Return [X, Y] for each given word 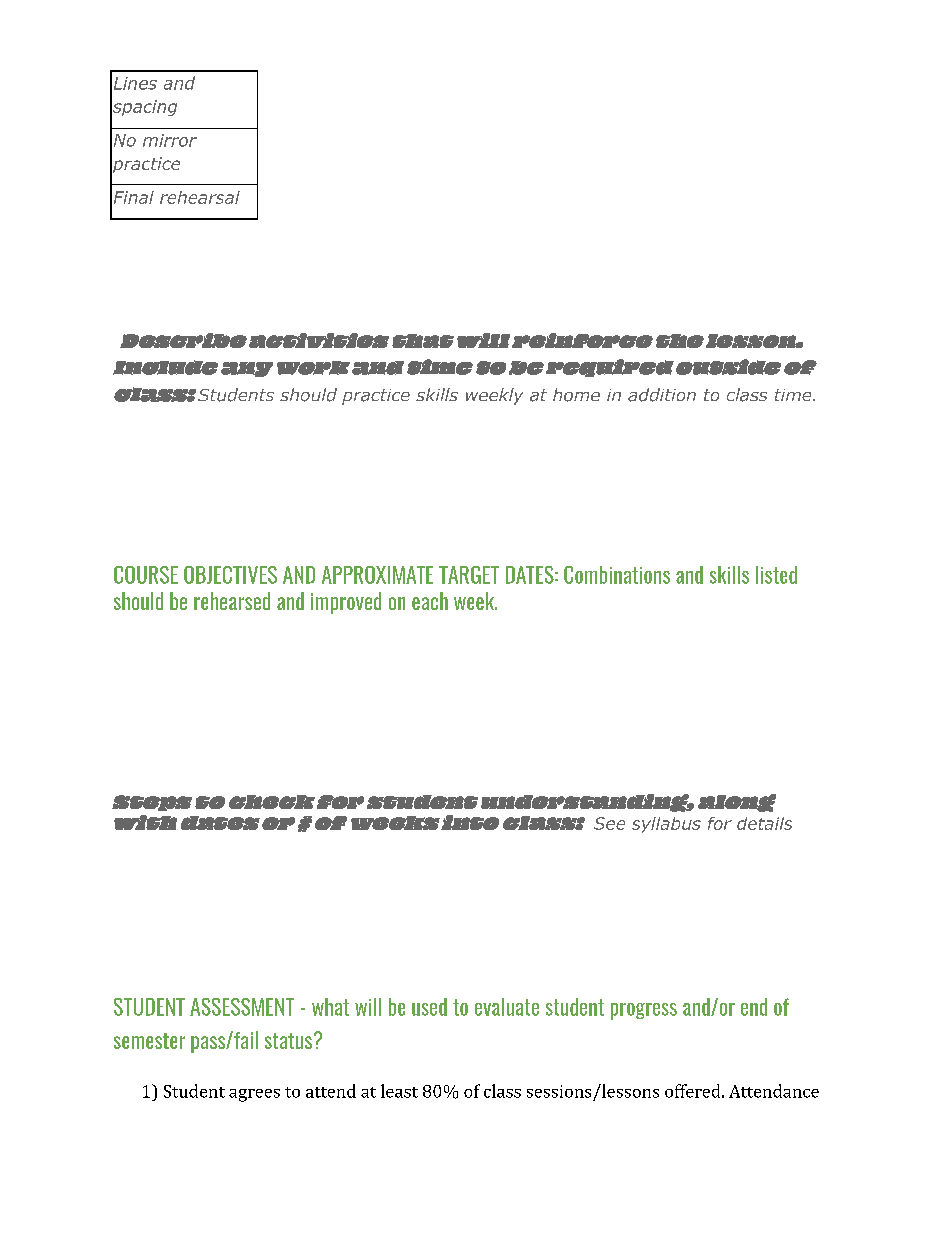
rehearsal [200, 197]
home [576, 395]
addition [662, 395]
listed [776, 575]
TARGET [469, 575]
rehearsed [232, 601]
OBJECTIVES [230, 575]
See [609, 823]
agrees [254, 1095]
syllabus [666, 825]
